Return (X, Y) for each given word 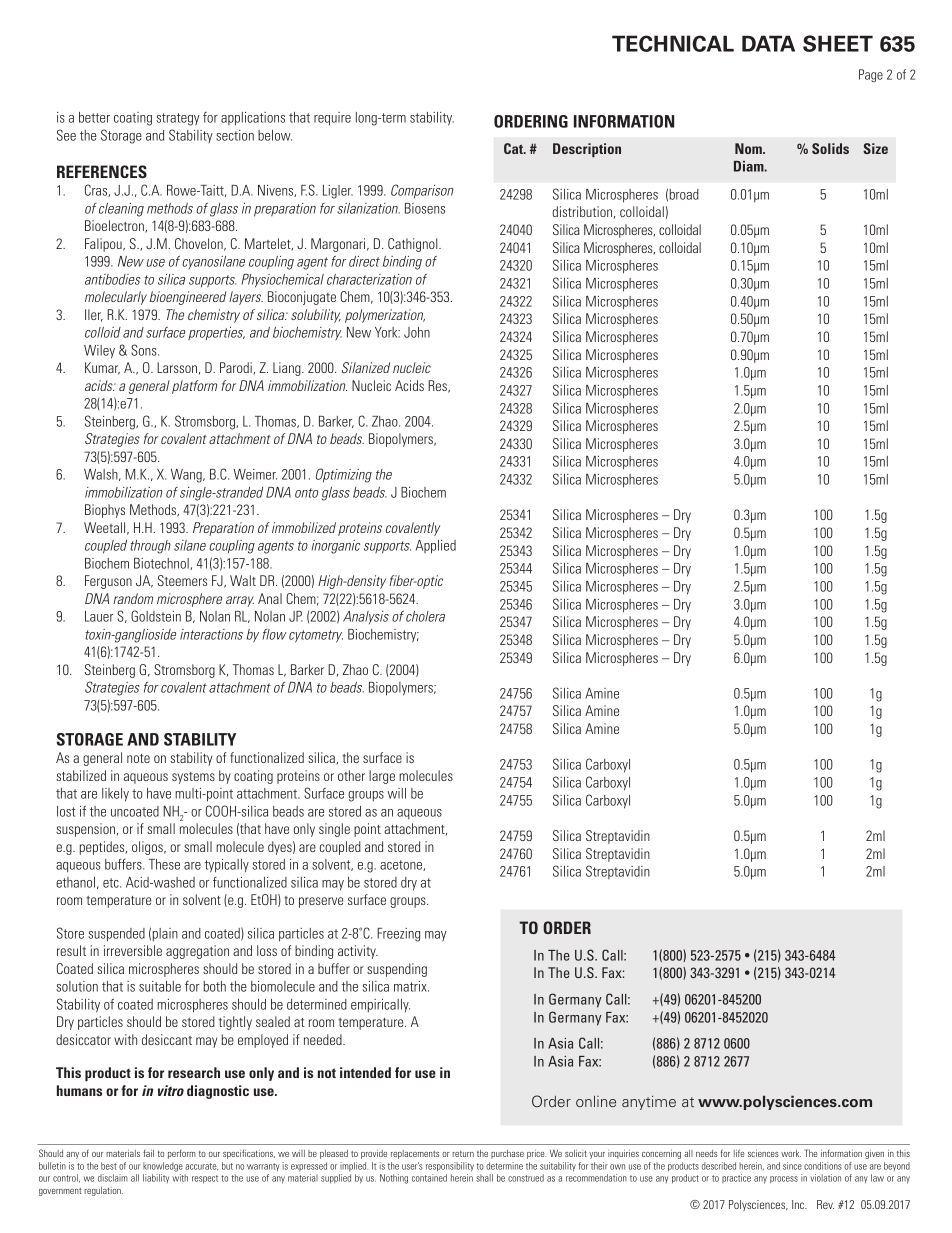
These (164, 864)
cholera (425, 616)
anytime (649, 1103)
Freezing (398, 935)
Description (587, 150)
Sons (145, 350)
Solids (830, 148)
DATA (768, 43)
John (417, 332)
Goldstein (156, 616)
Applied (436, 547)
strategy (177, 119)
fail (148, 1153)
